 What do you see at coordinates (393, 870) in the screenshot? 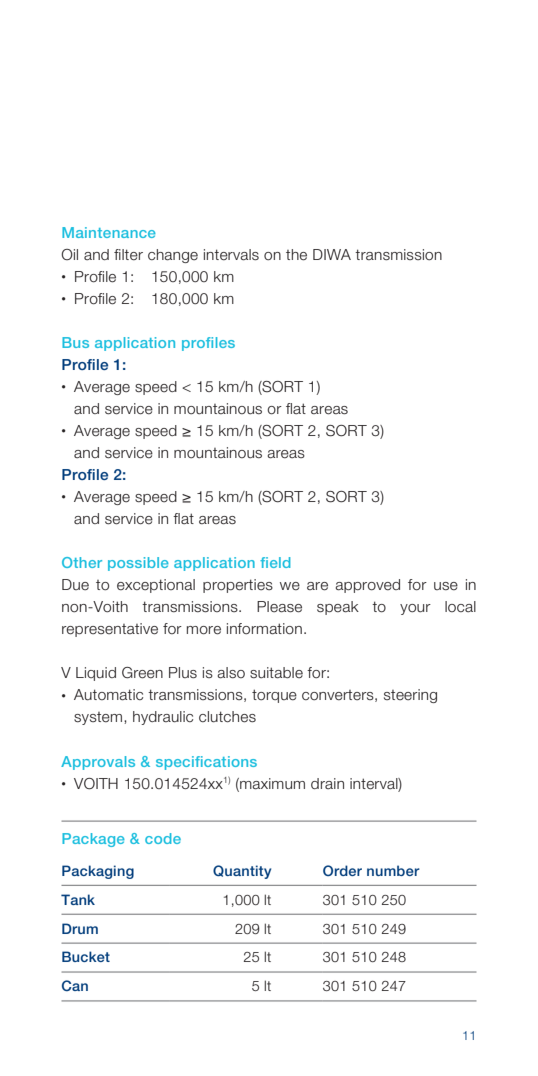
I see `number` at bounding box center [393, 870].
